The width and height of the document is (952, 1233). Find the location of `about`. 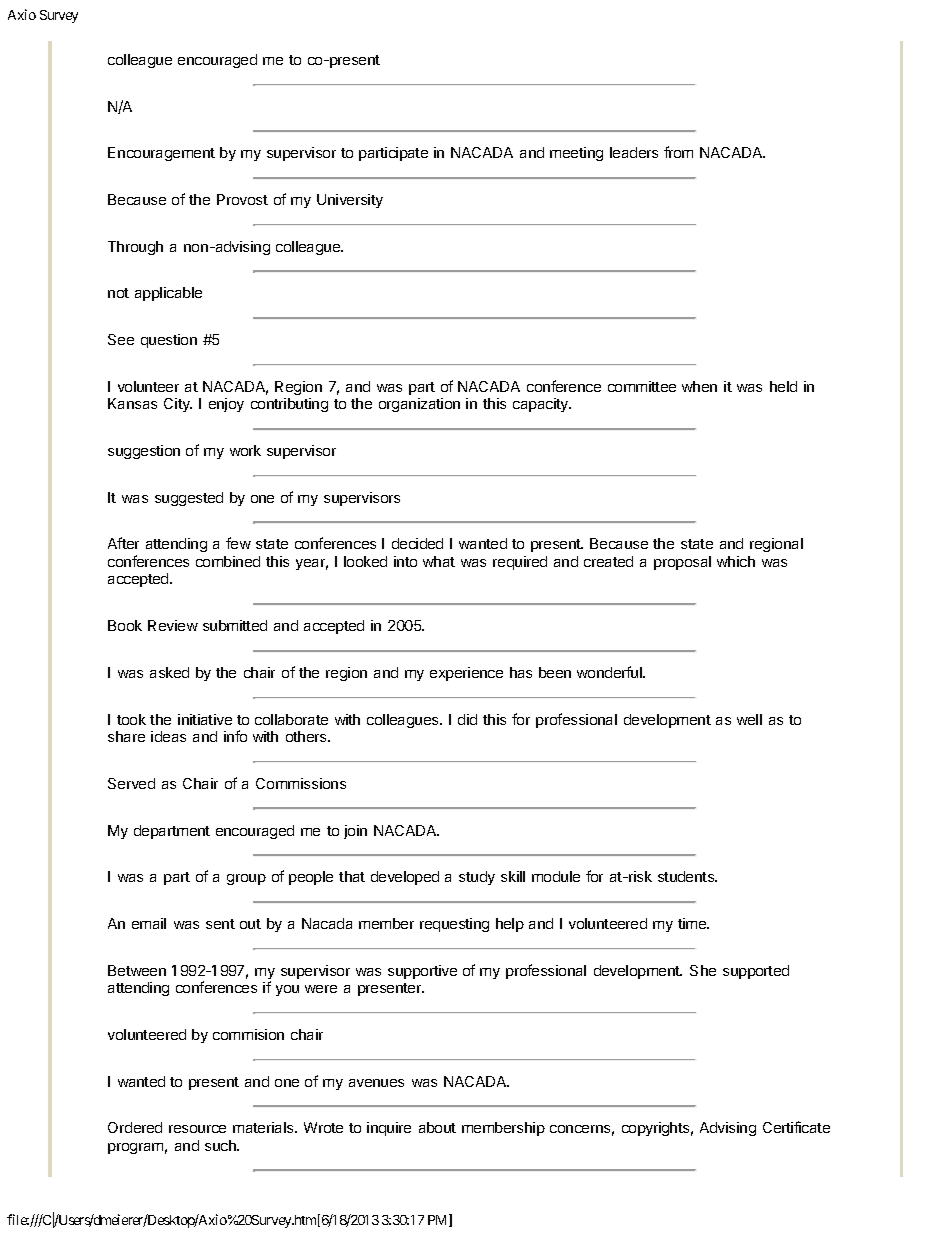

about is located at coordinates (437, 1127).
